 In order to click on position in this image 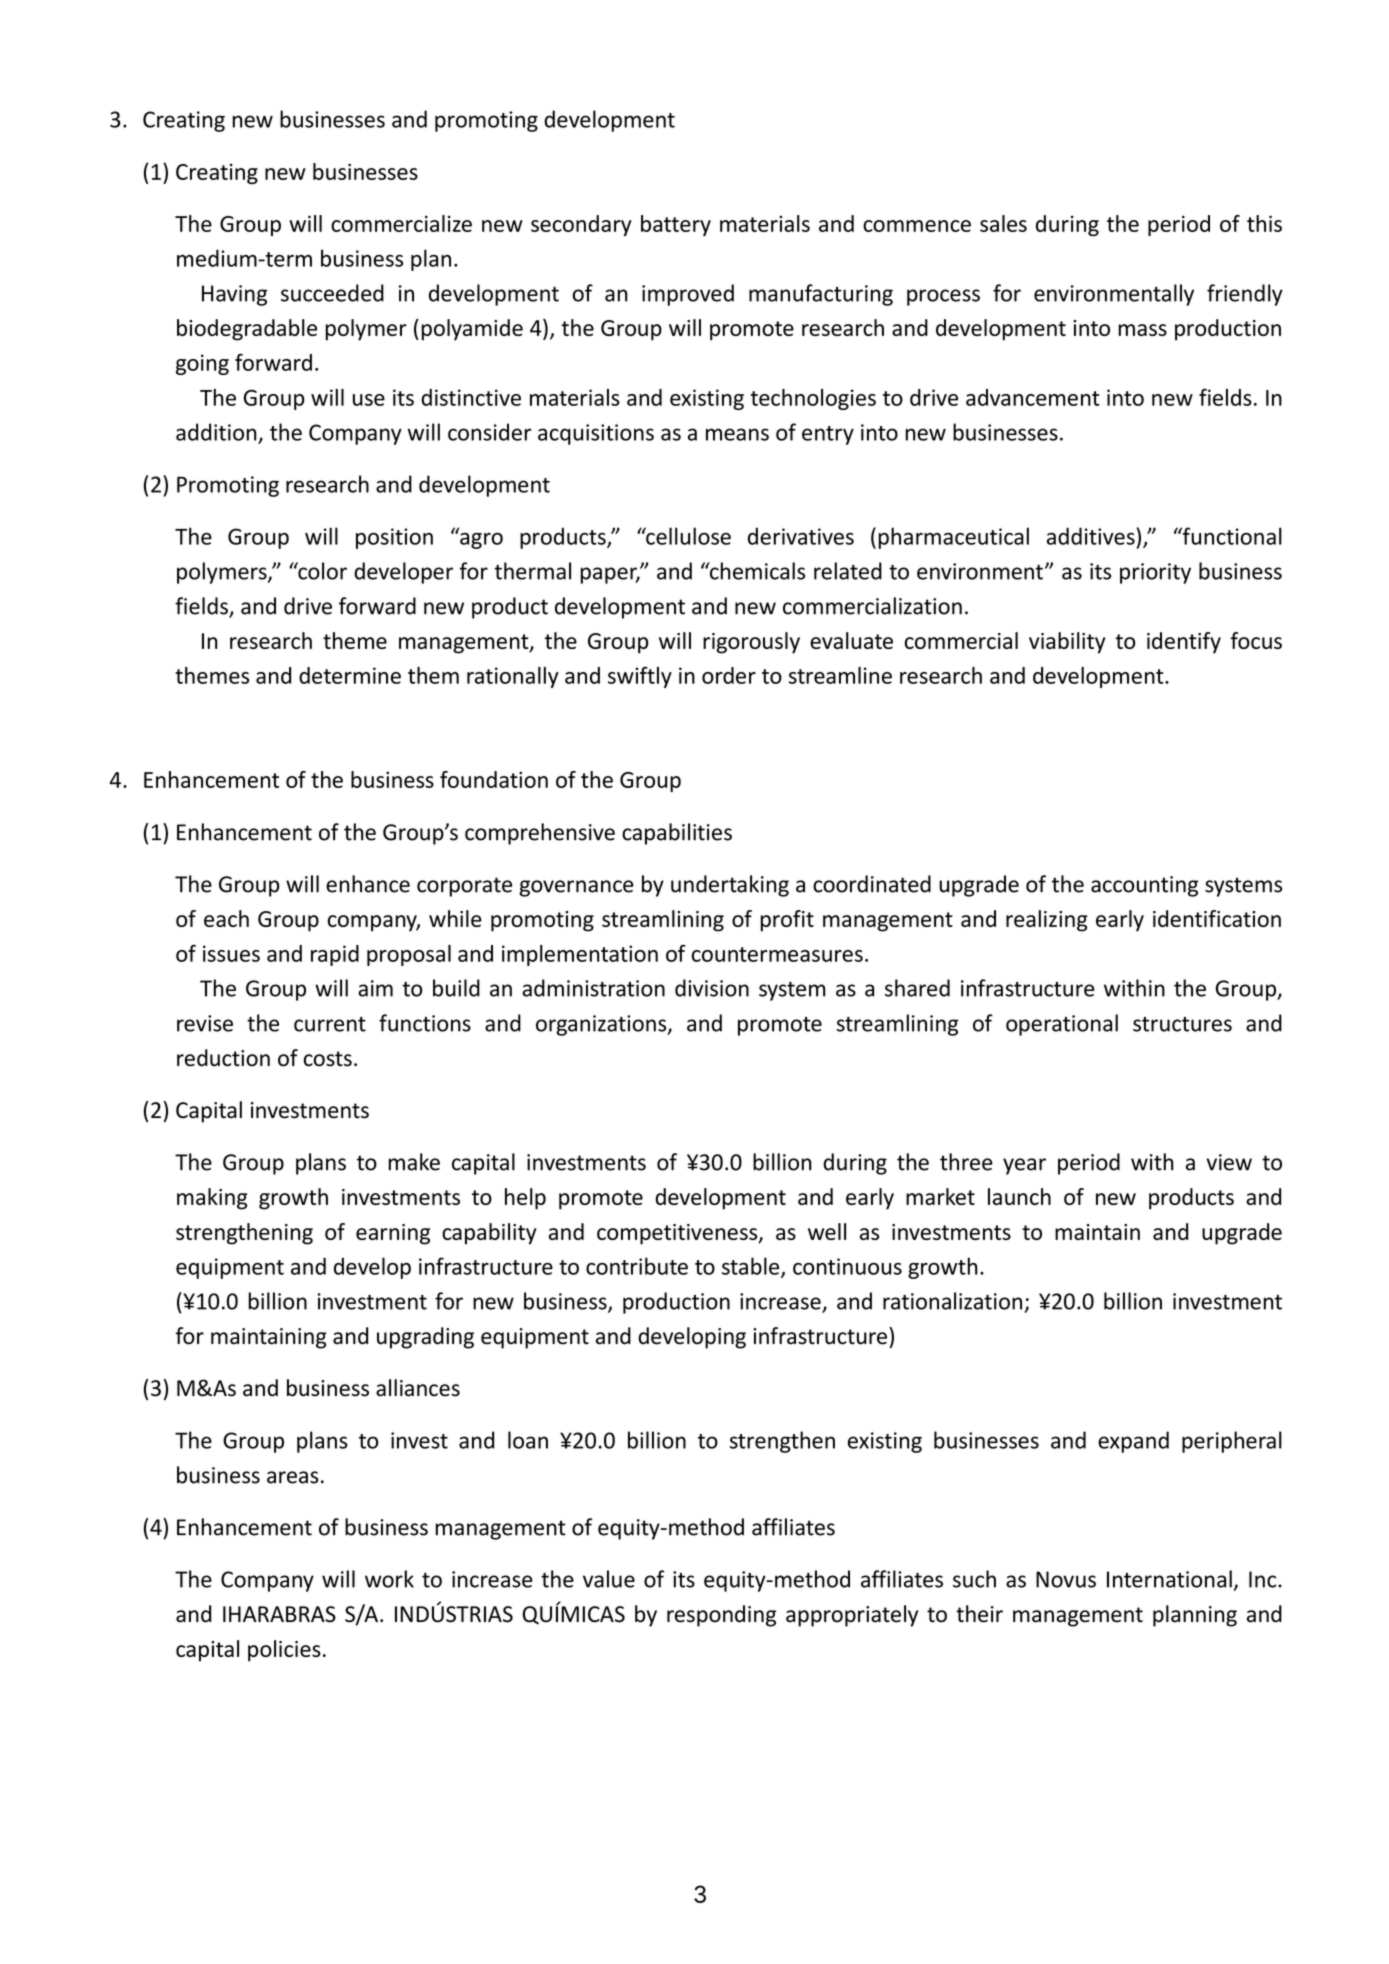, I will do `click(394, 538)`.
